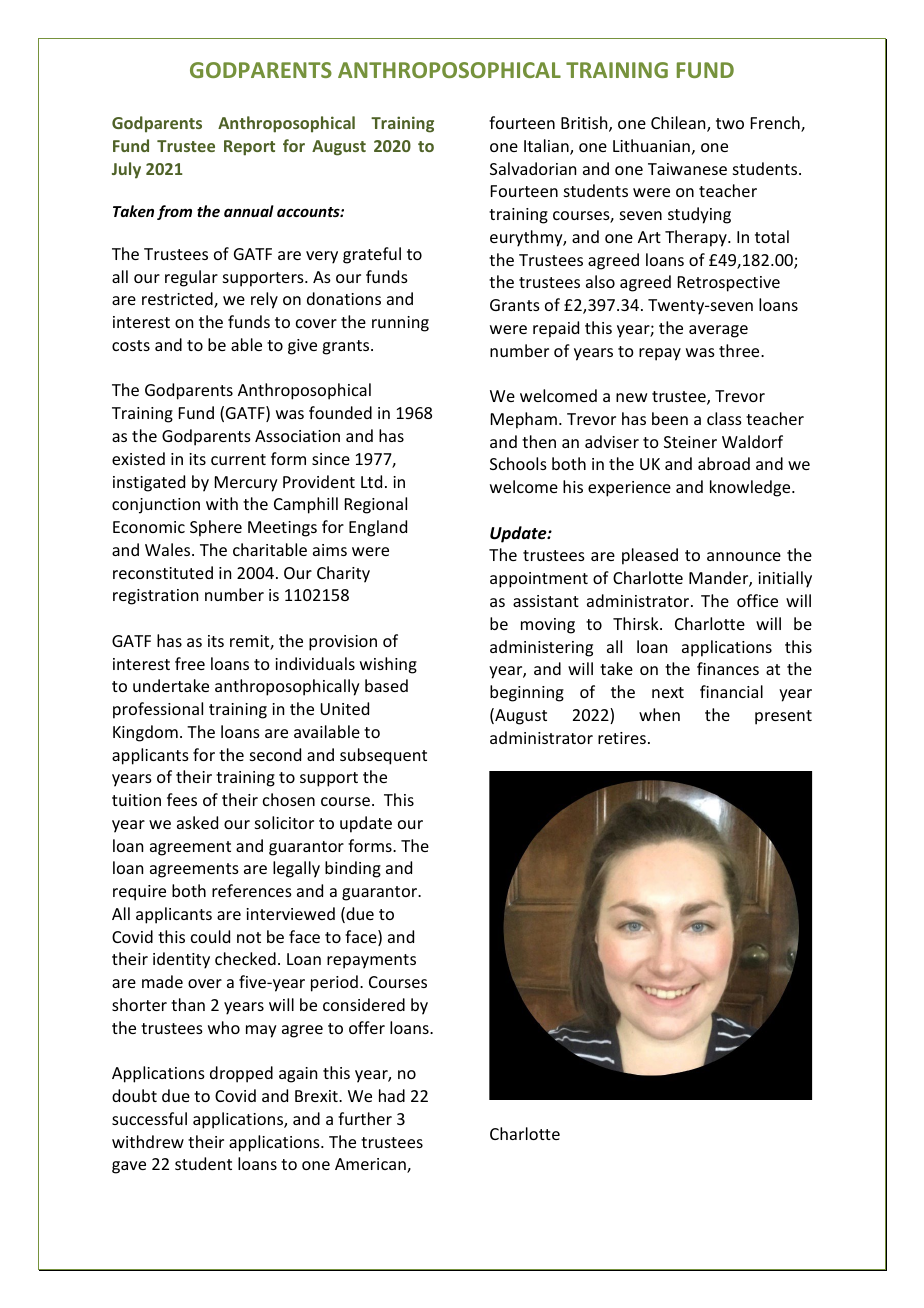 This screenshot has width=924, height=1308. Describe the element at coordinates (238, 459) in the screenshot. I see `current` at that location.
